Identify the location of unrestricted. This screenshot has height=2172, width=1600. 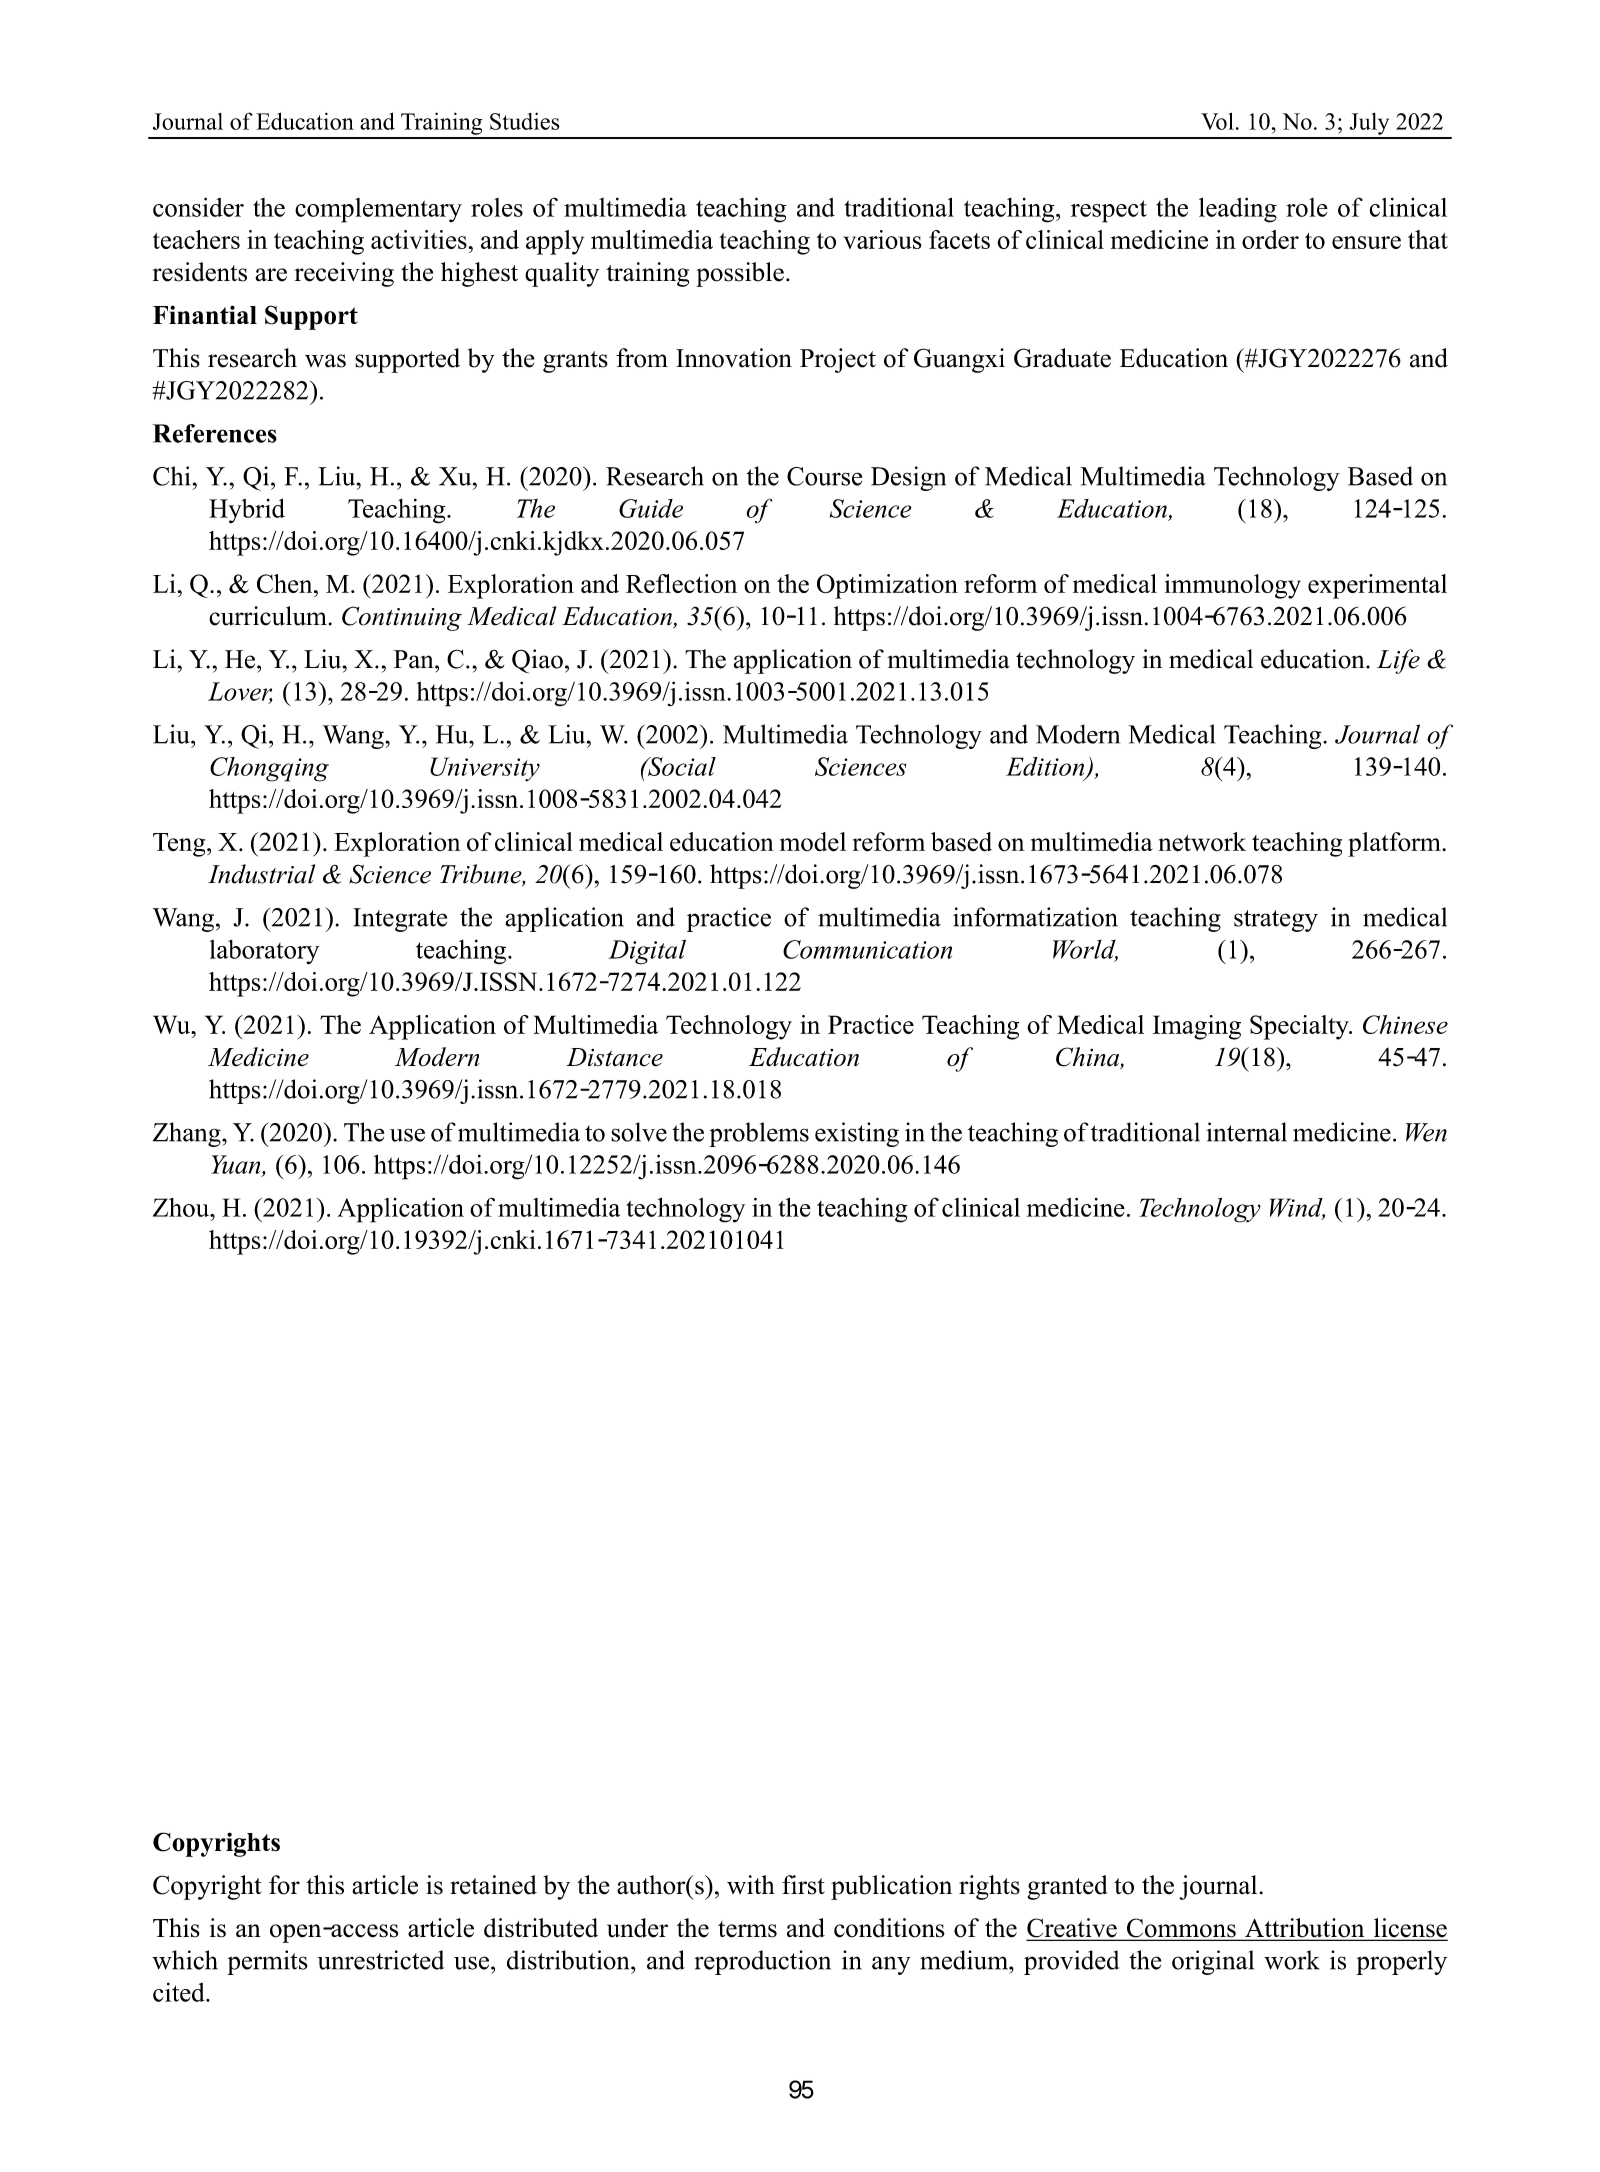
(380, 1960).
